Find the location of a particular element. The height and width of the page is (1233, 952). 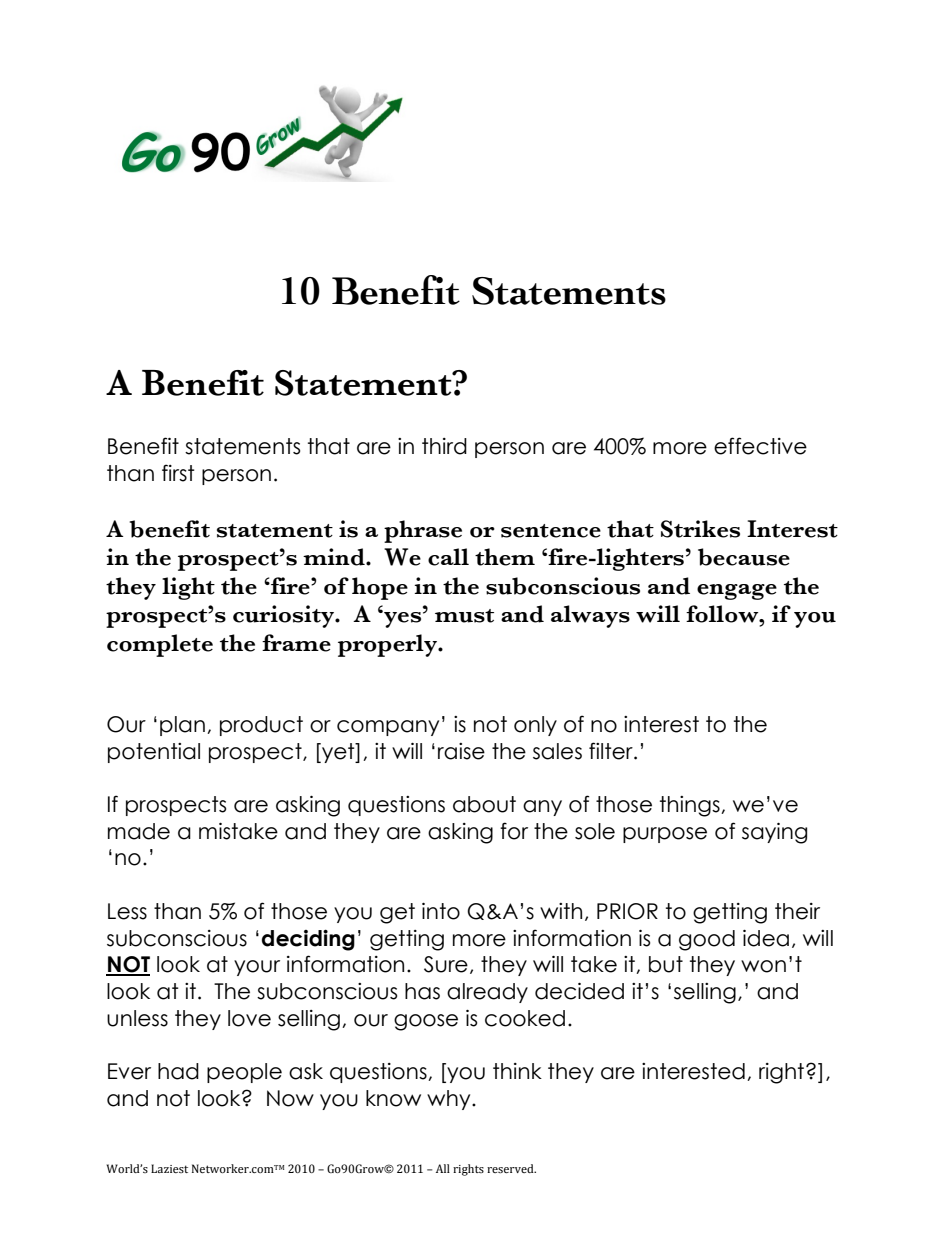

potential is located at coordinates (154, 753).
